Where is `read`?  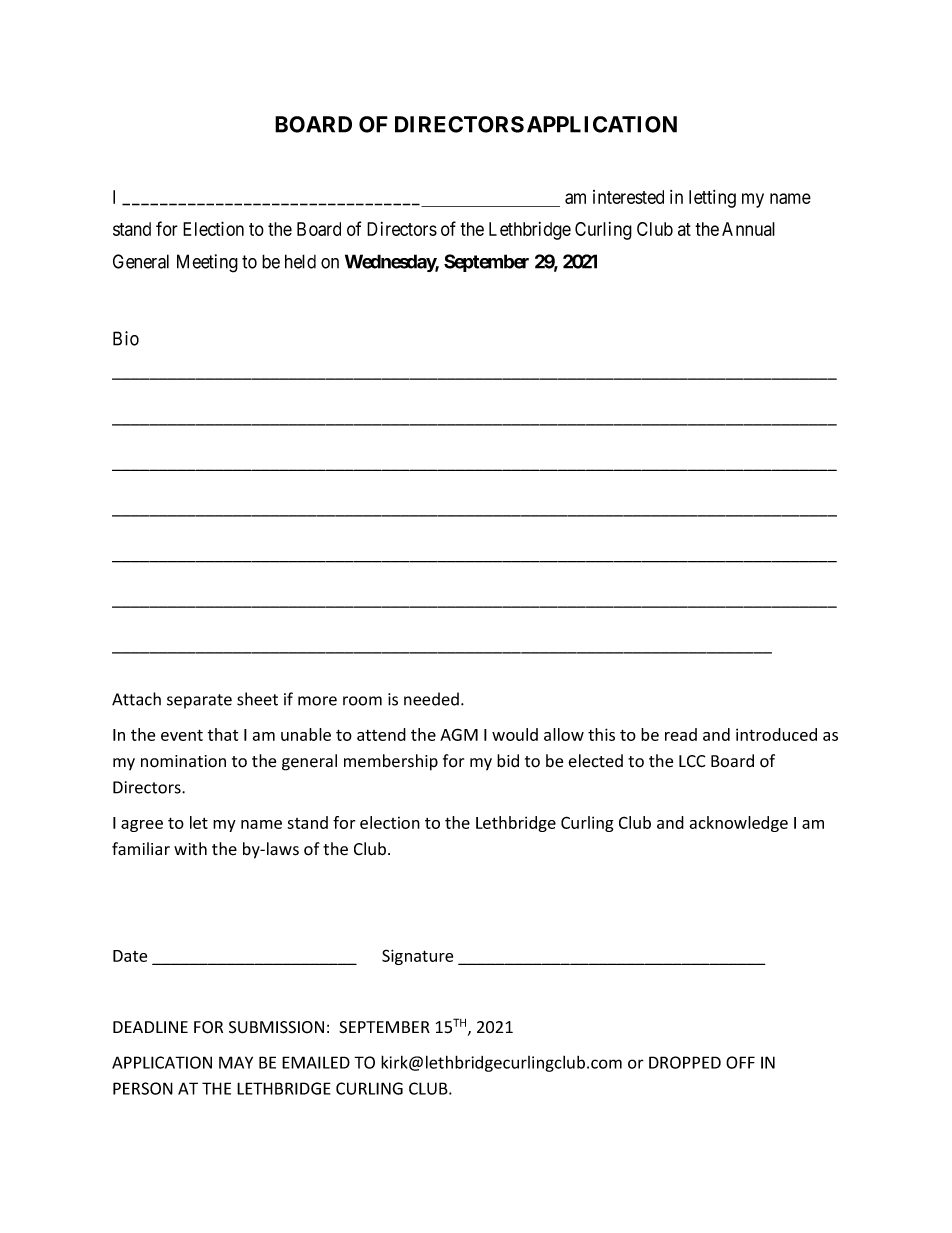
read is located at coordinates (681, 734).
